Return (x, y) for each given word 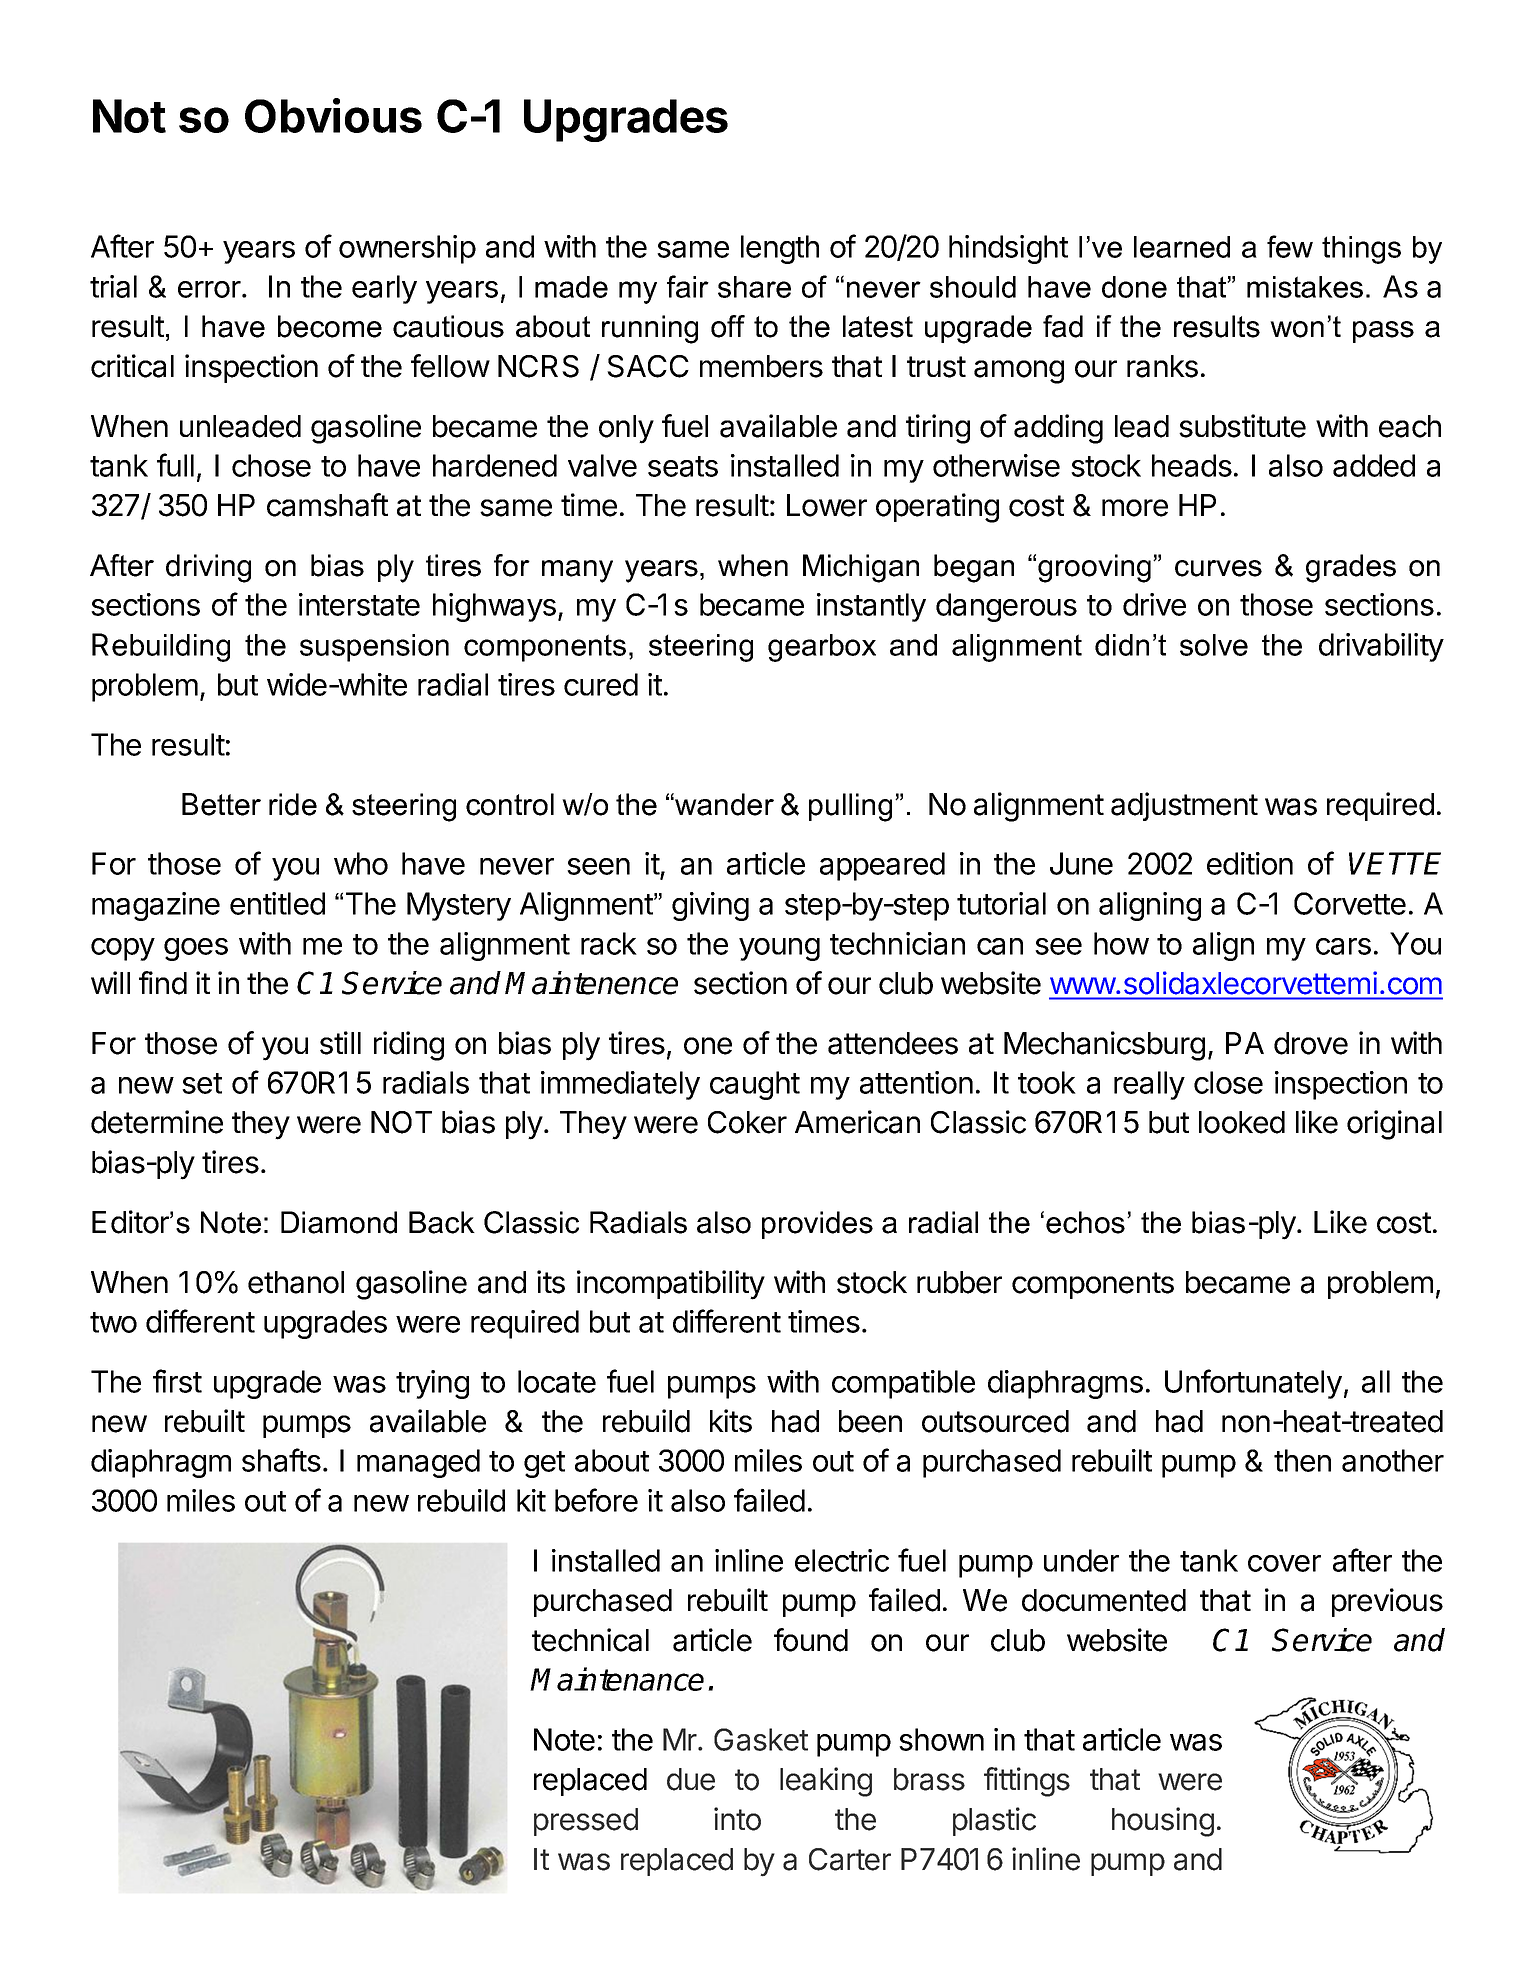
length (780, 249)
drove (1311, 1043)
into (737, 1819)
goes (196, 949)
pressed (586, 1822)
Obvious (333, 115)
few (1290, 246)
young (779, 949)
